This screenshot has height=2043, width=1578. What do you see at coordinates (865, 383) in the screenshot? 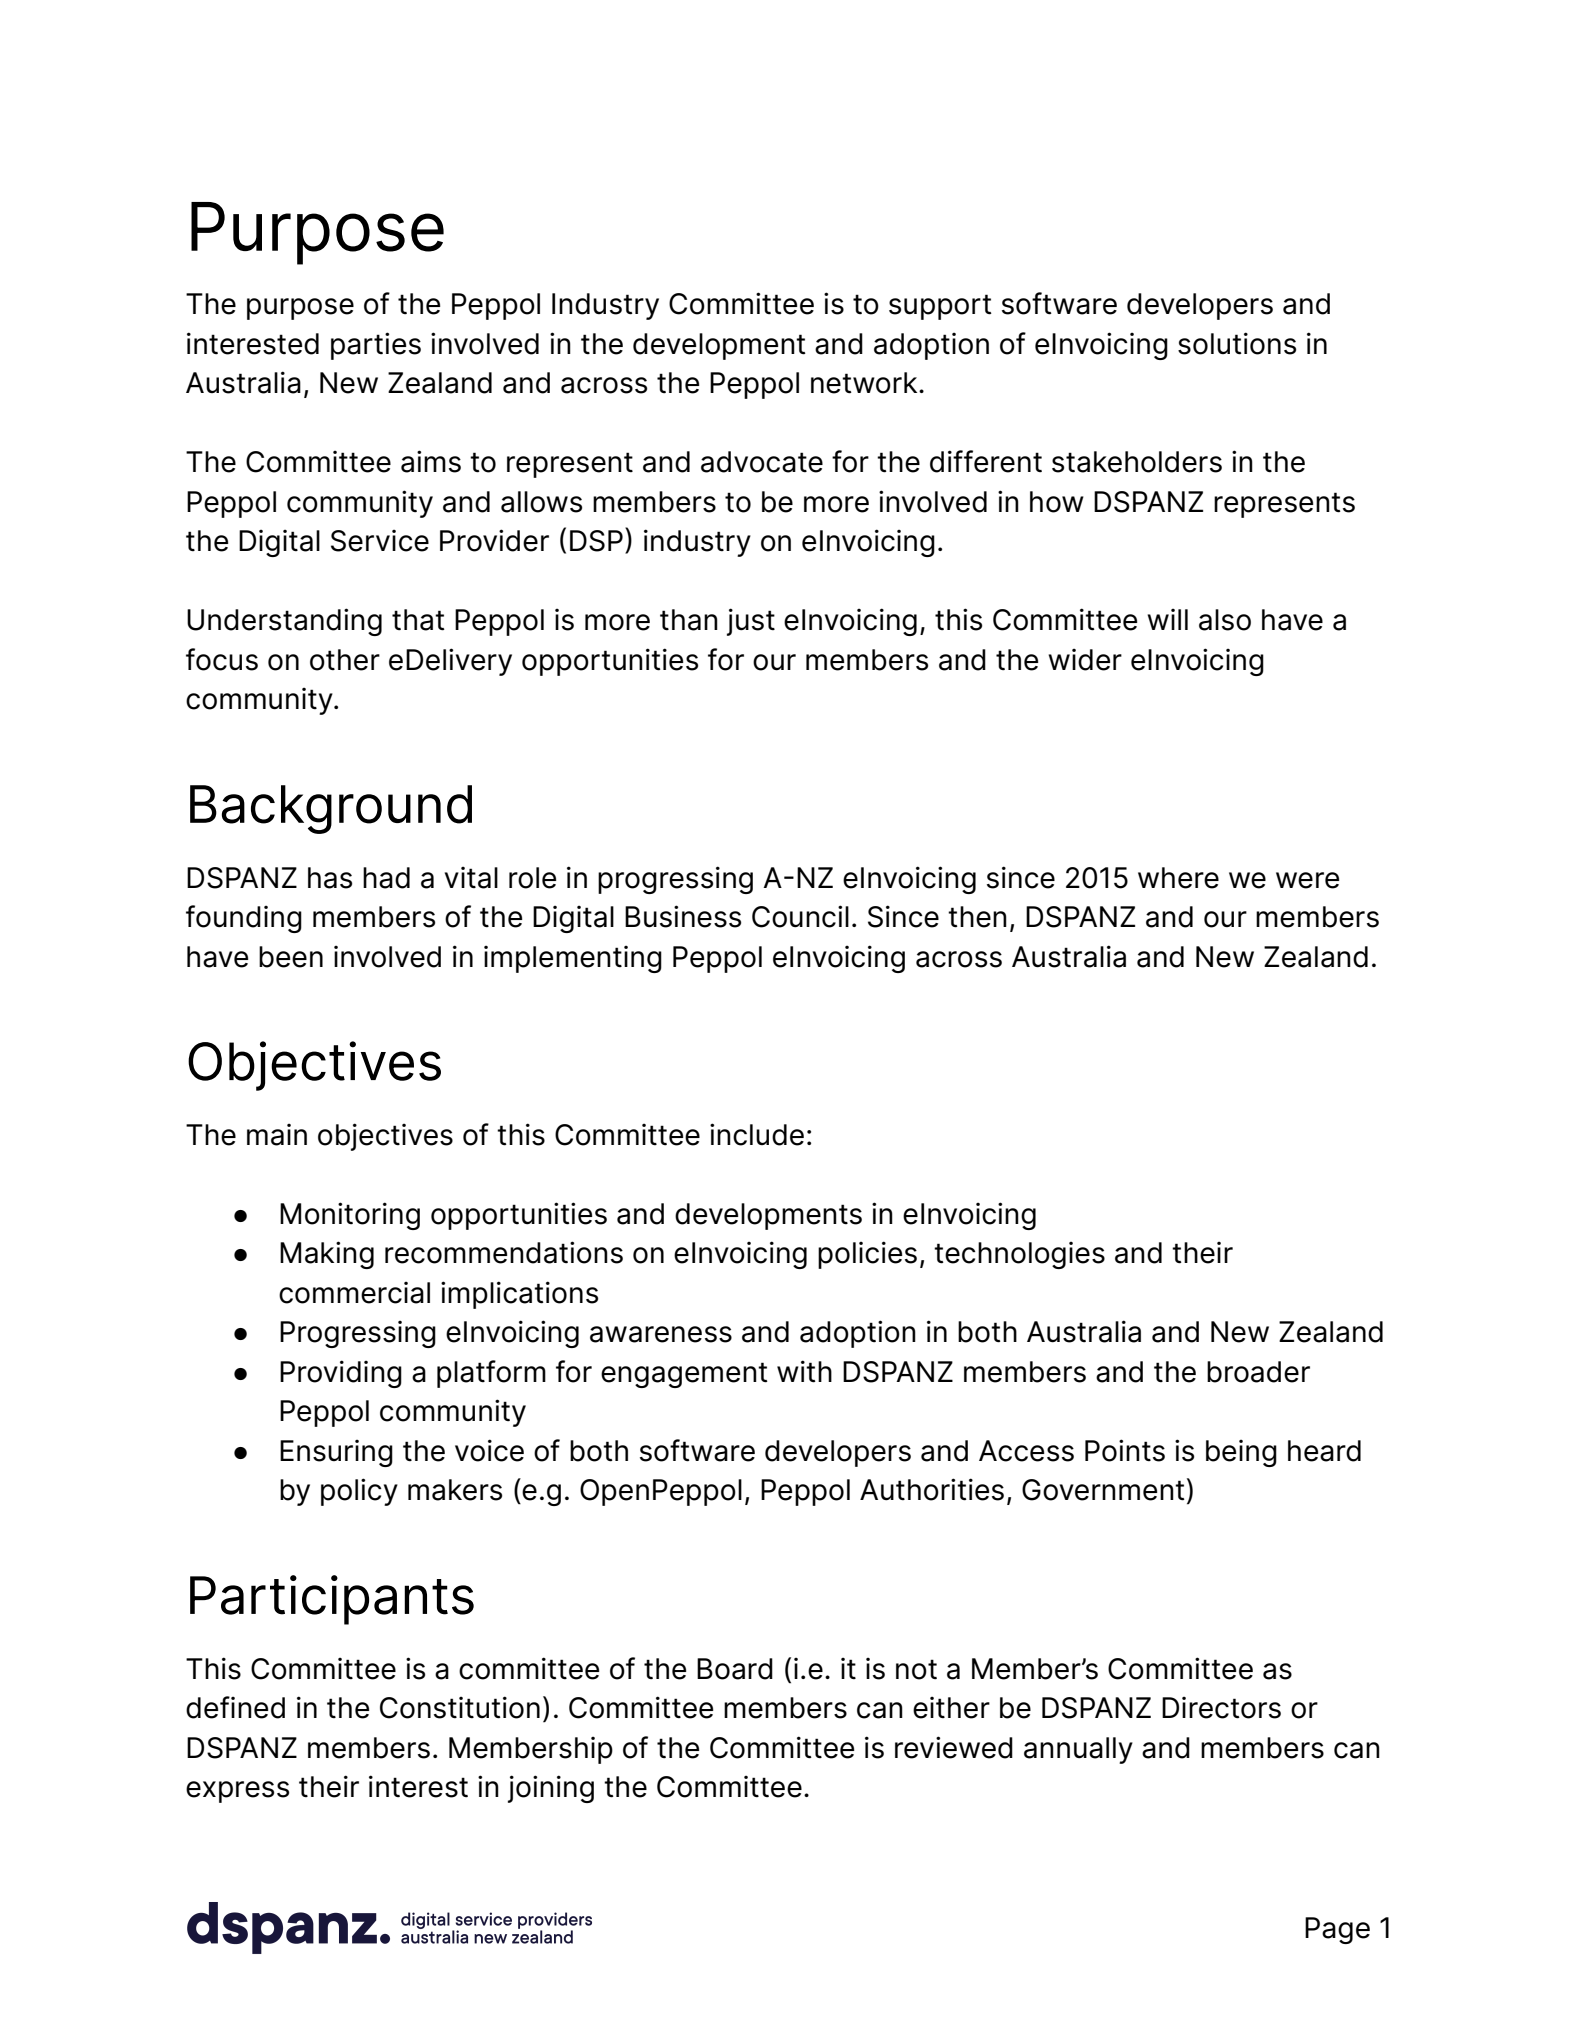
I see `network` at bounding box center [865, 383].
